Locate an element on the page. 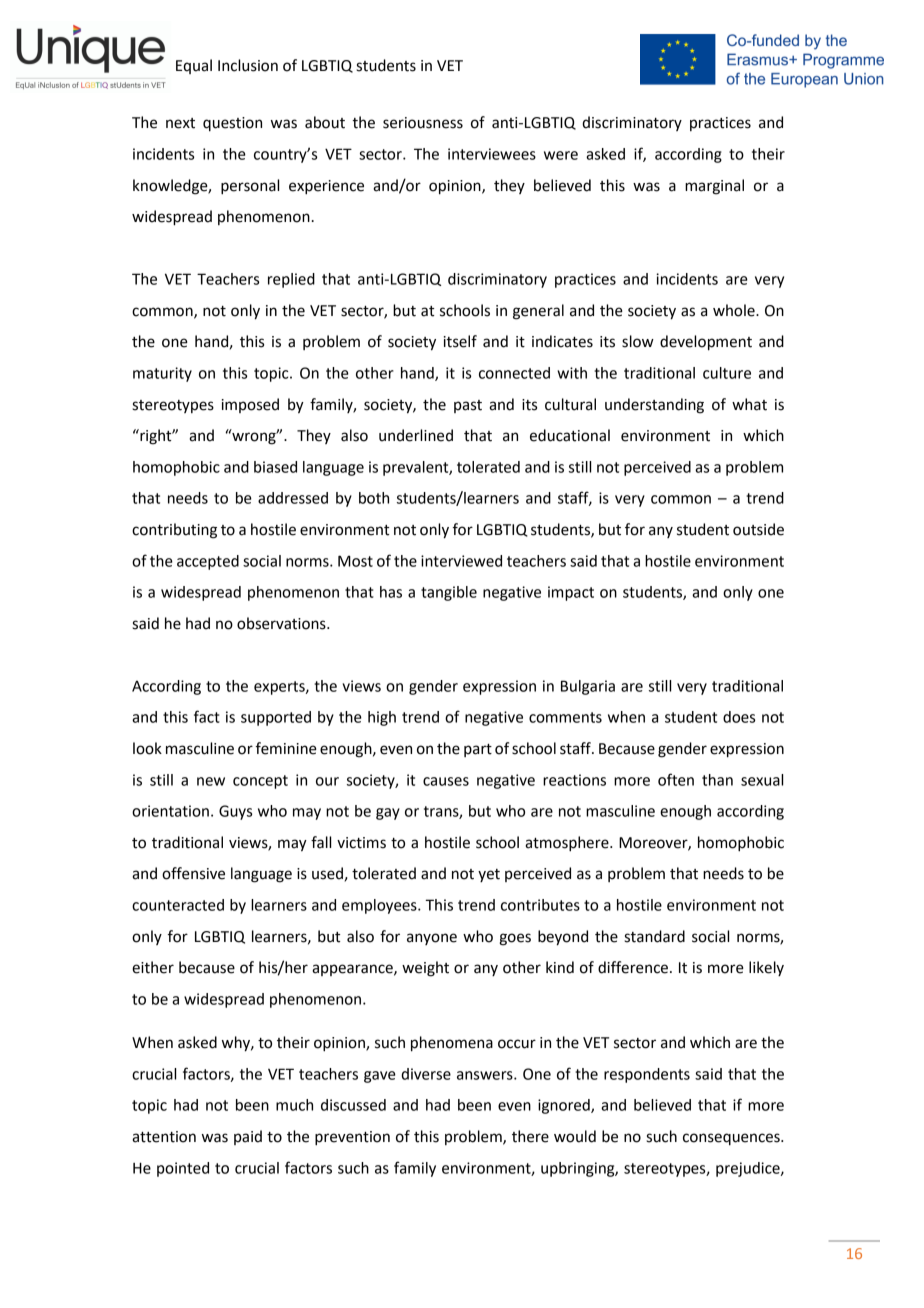 The width and height of the image is (924, 1308). seriousness is located at coordinates (423, 123).
